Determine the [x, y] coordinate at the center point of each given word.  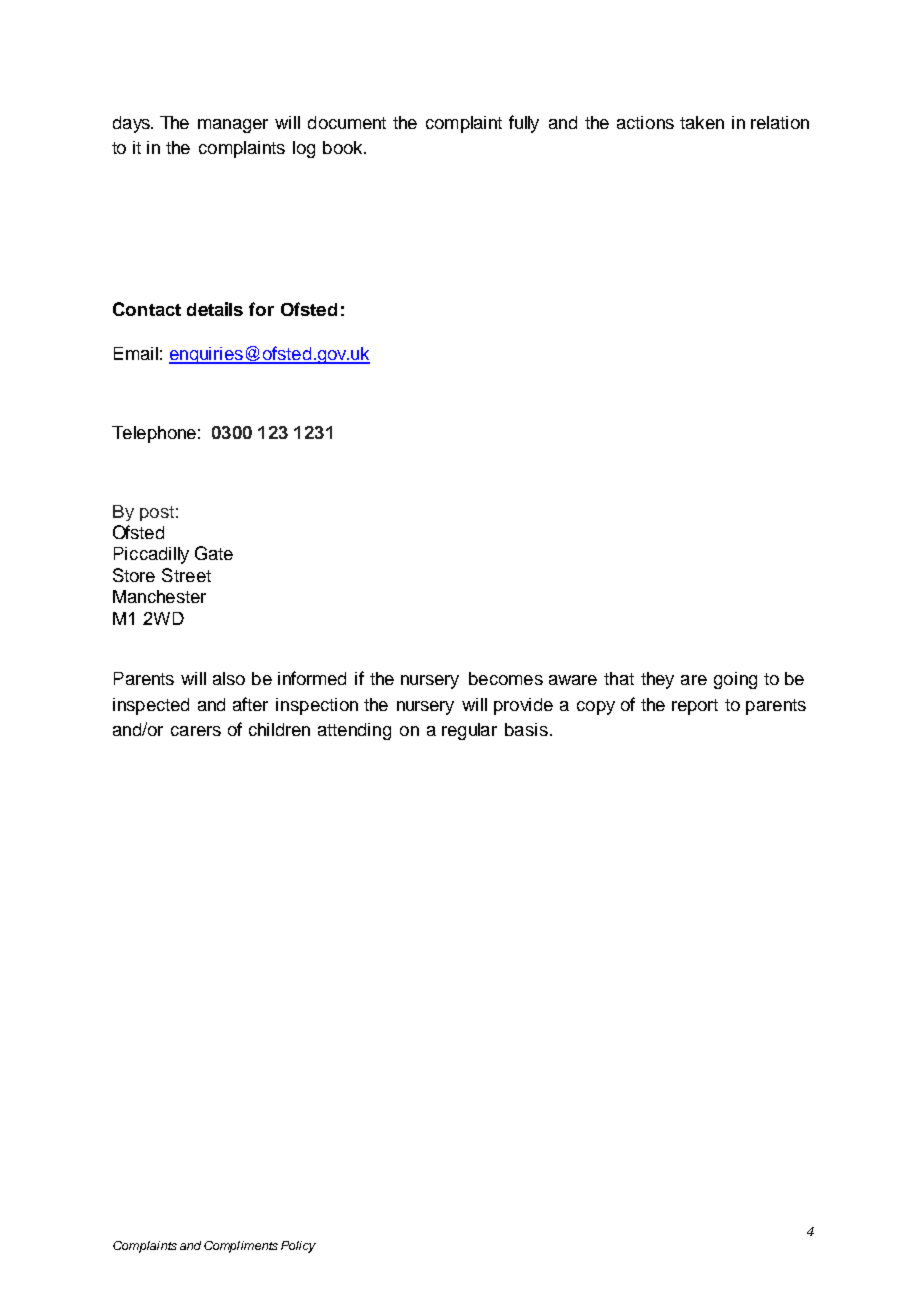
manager [233, 126]
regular [469, 731]
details [215, 309]
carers [196, 731]
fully [524, 124]
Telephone [154, 434]
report [695, 707]
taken [702, 122]
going [735, 680]
